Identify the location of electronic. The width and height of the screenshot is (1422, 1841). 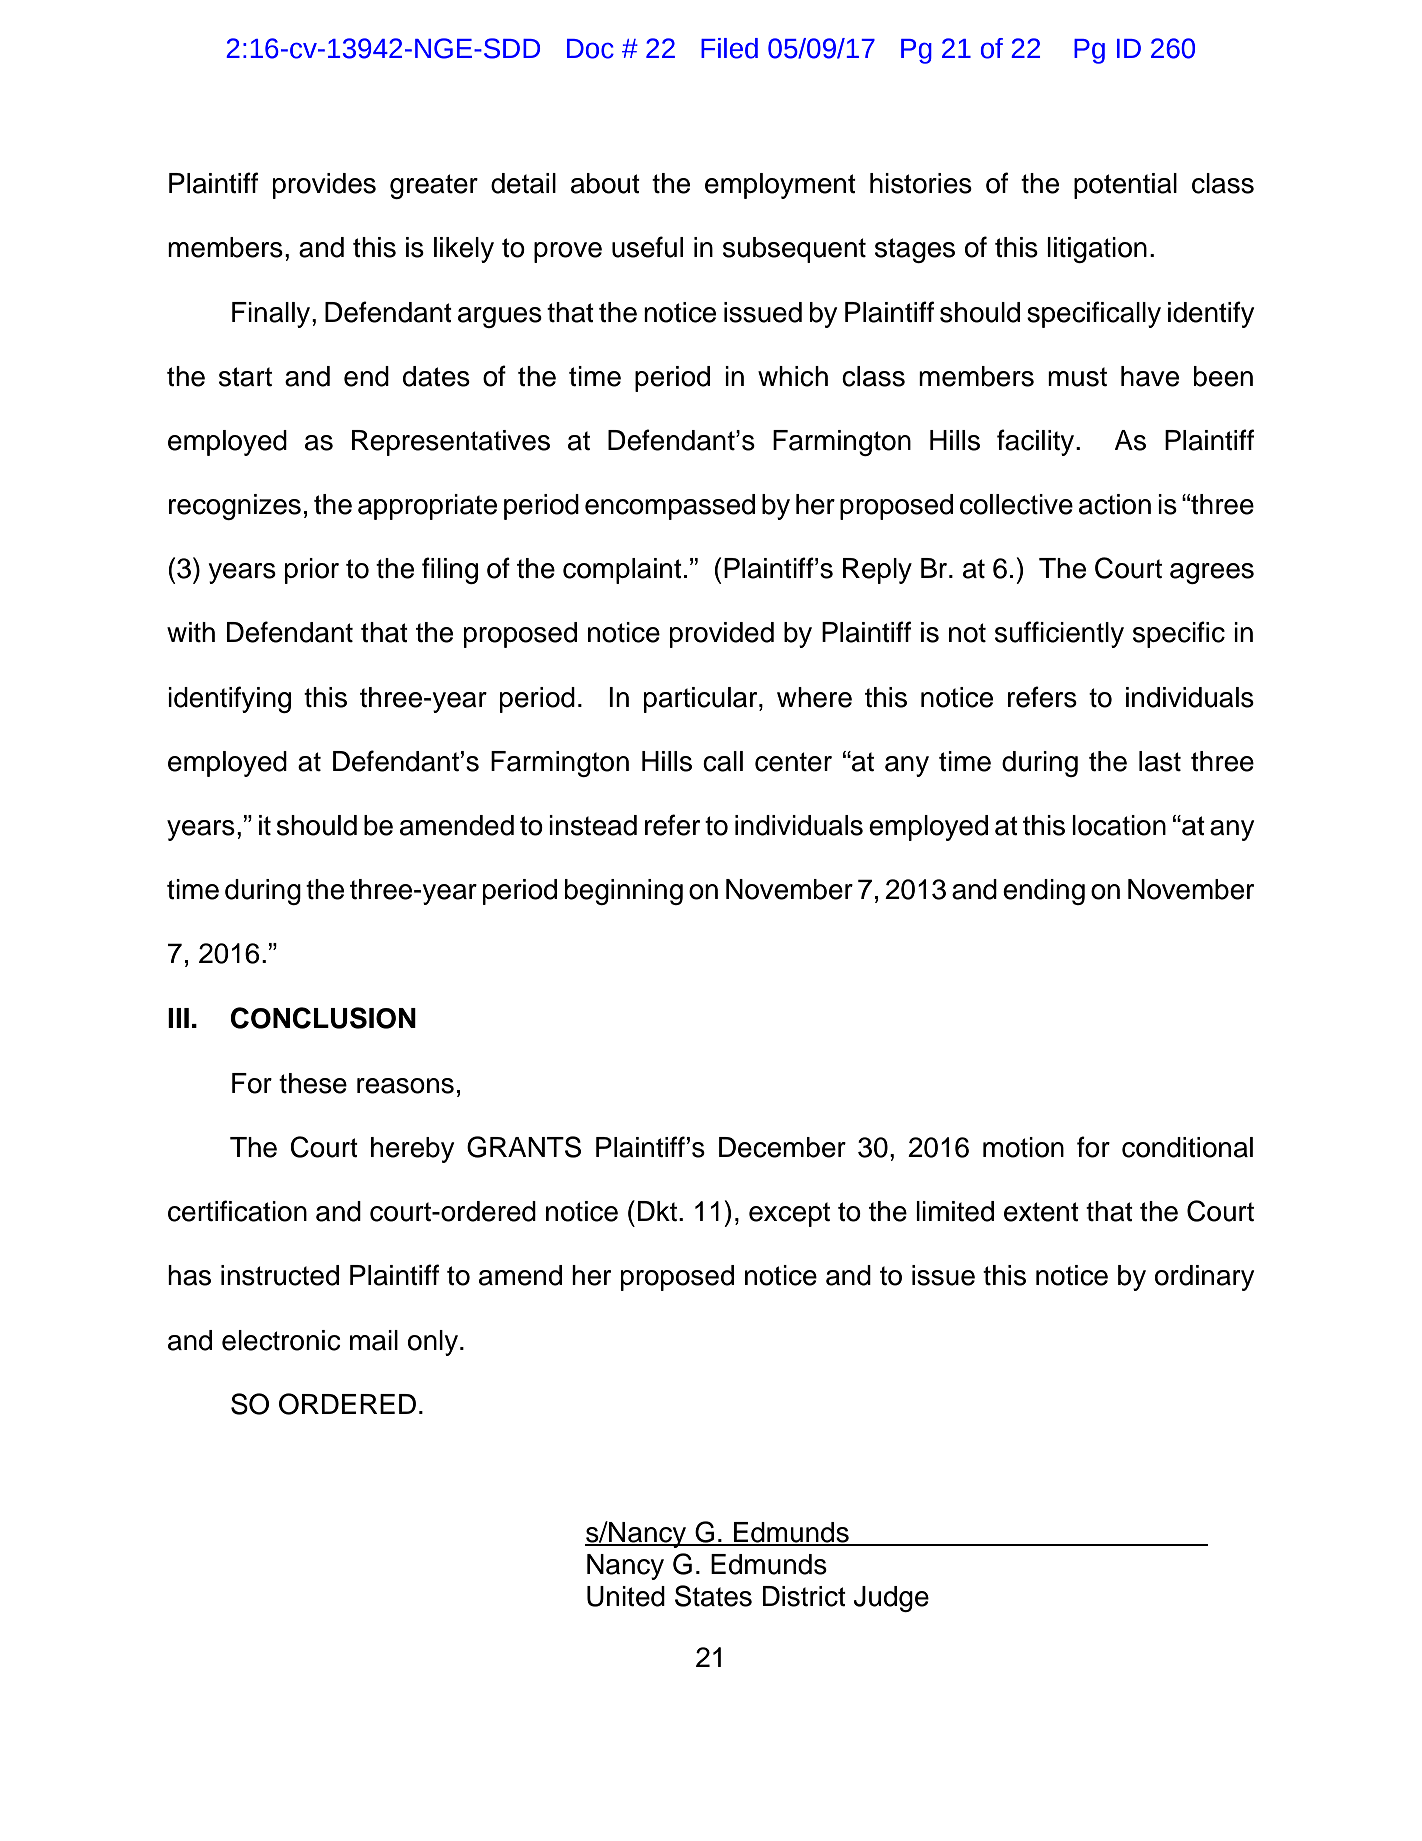
(281, 1340).
